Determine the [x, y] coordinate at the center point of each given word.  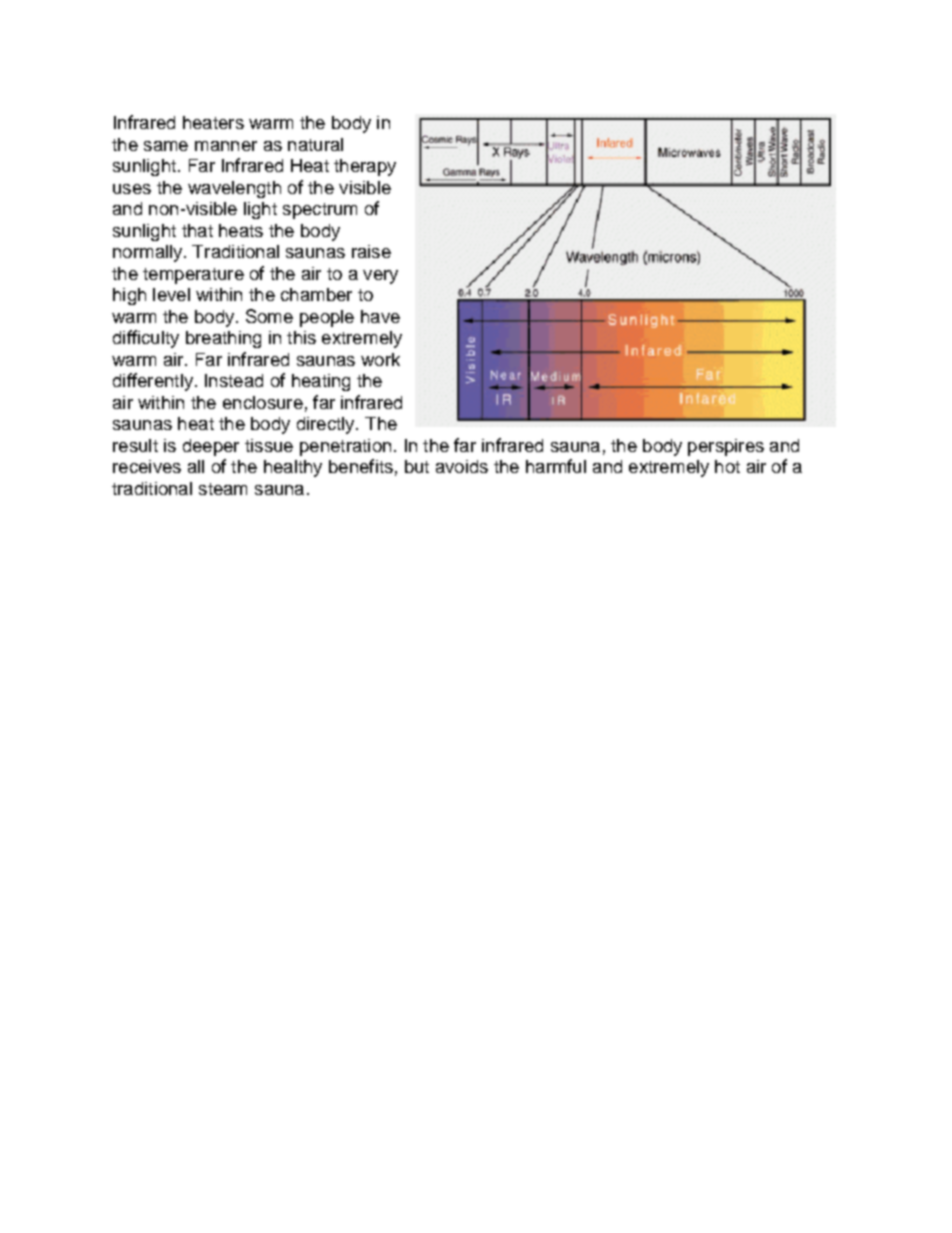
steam [223, 489]
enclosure [263, 402]
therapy [365, 167]
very [380, 277]
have [380, 316]
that [197, 230]
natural [315, 144]
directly [327, 425]
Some [269, 316]
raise [371, 251]
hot [727, 466]
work [380, 359]
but [417, 466]
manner [226, 146]
